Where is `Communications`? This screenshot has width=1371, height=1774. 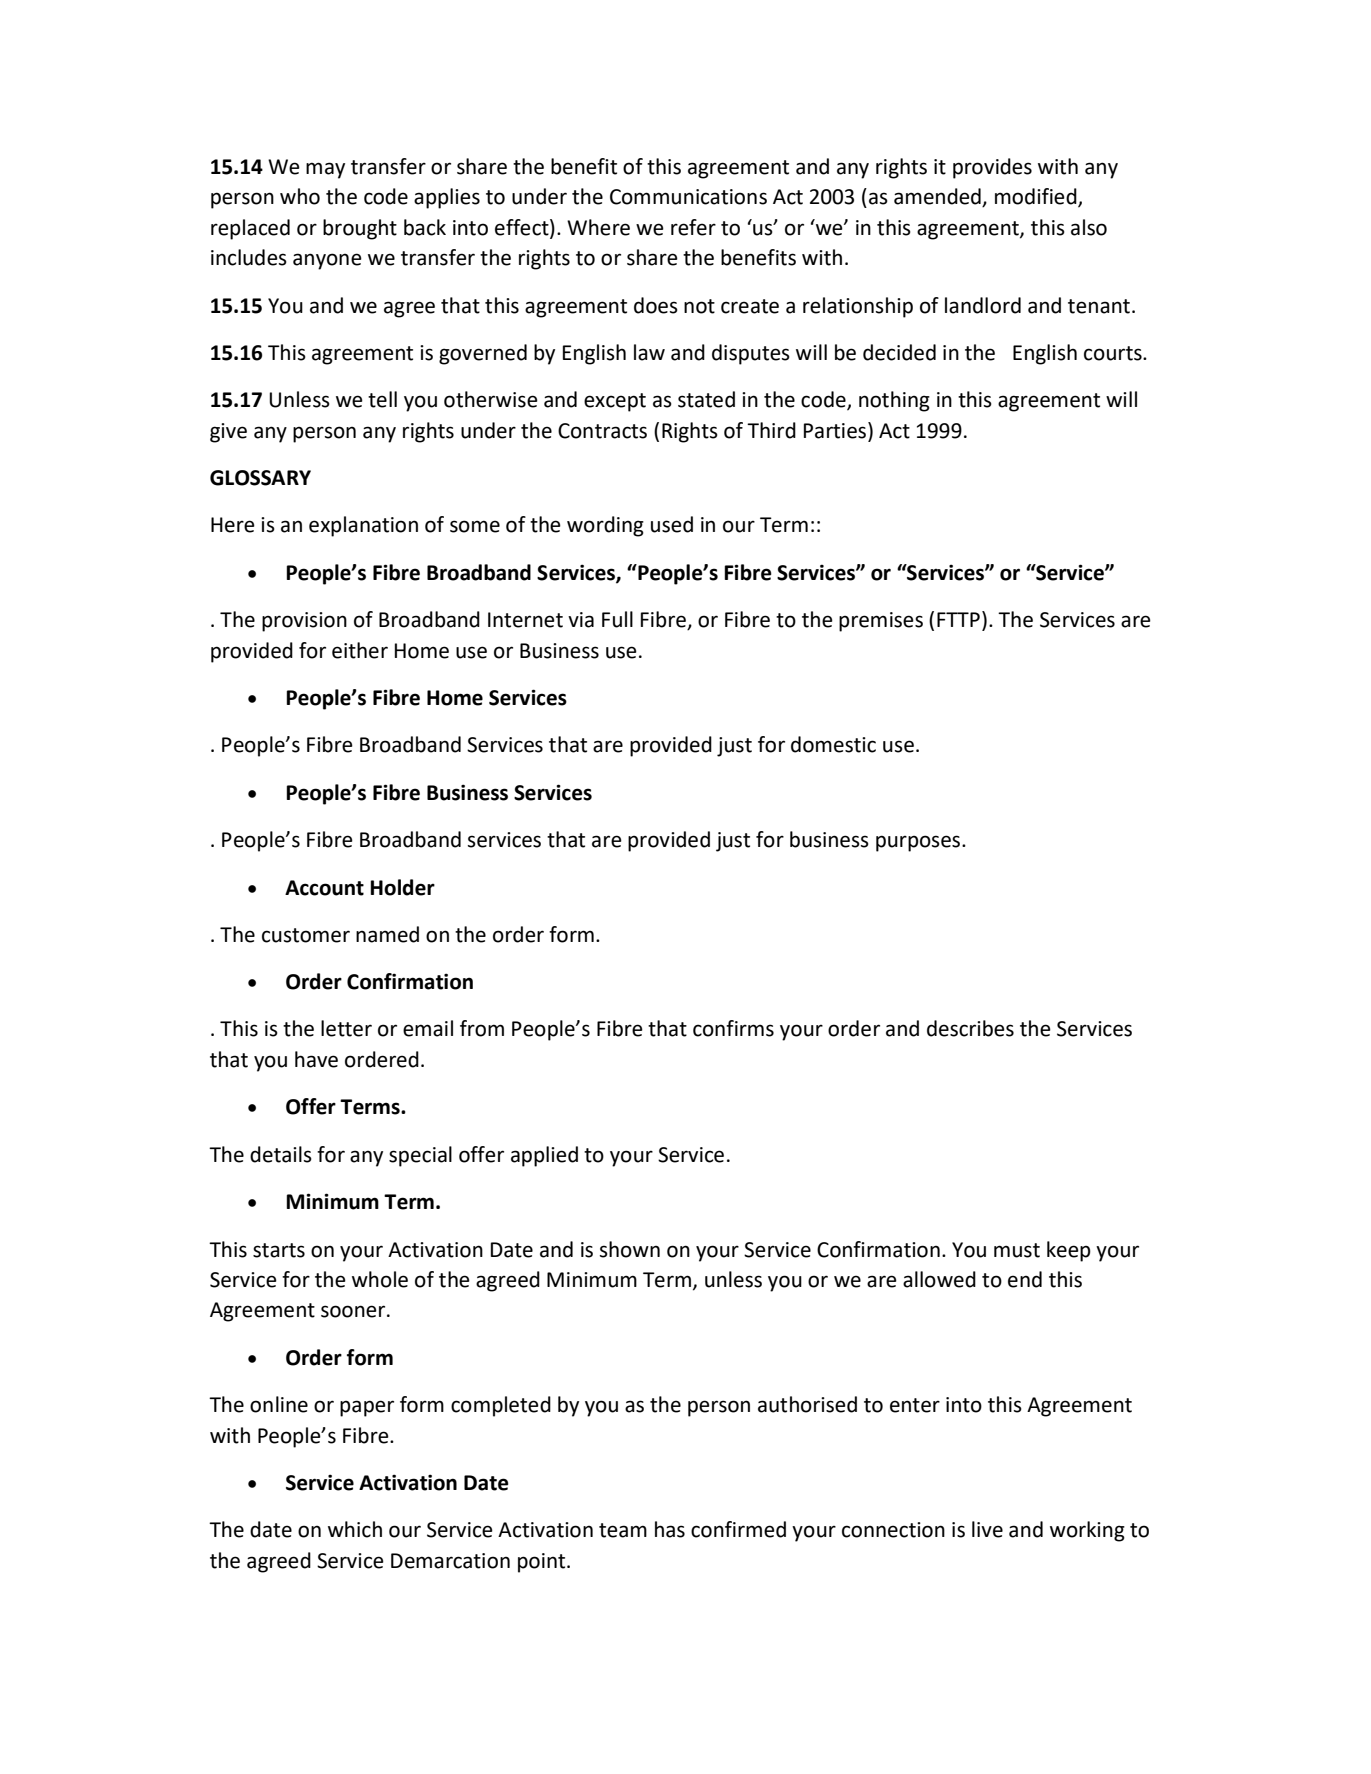
Communications is located at coordinates (688, 197).
